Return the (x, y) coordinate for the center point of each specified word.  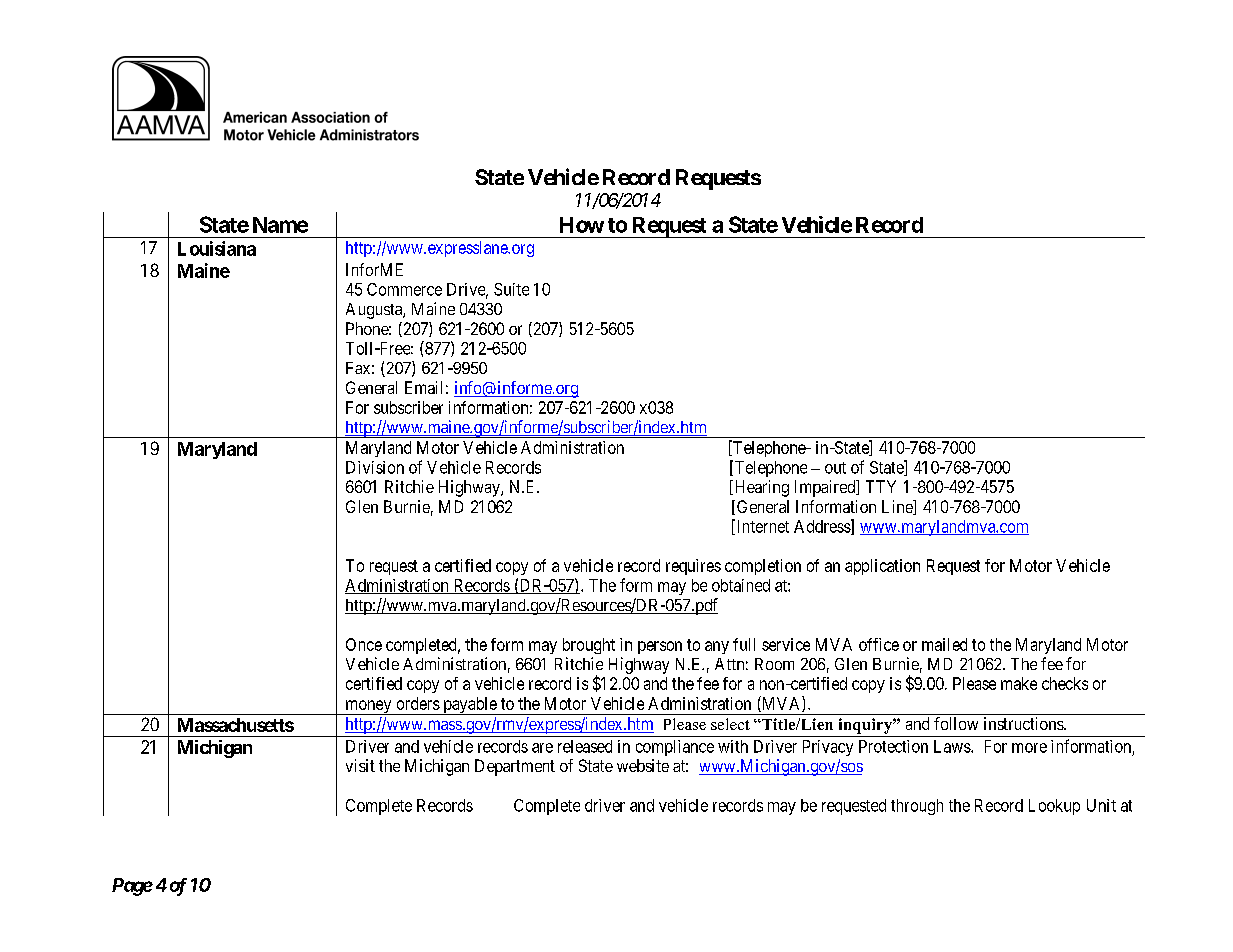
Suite (511, 289)
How (582, 225)
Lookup (1054, 807)
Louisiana (217, 248)
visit (360, 765)
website (643, 765)
